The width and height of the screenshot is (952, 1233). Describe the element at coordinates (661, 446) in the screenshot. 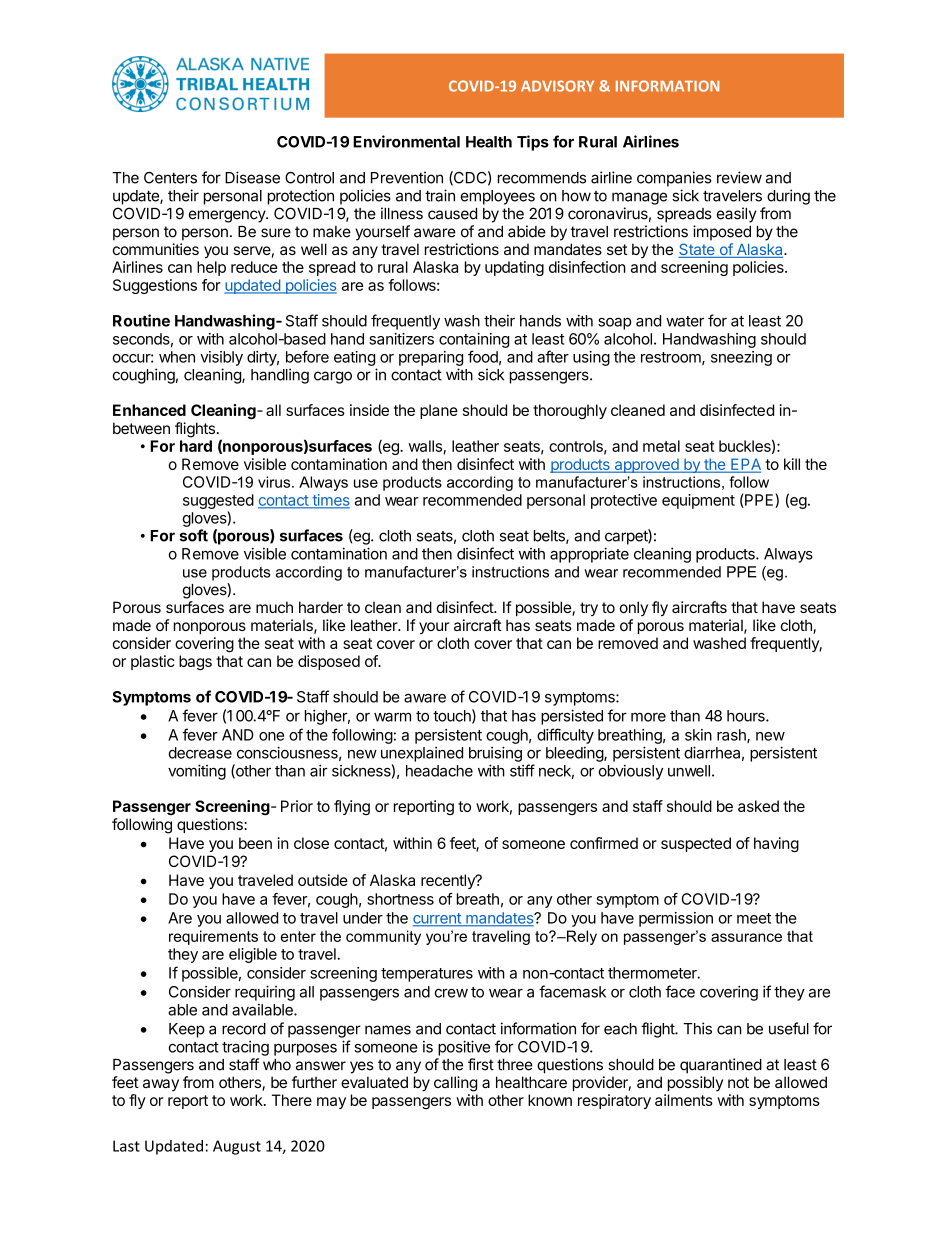

I see `metal` at that location.
